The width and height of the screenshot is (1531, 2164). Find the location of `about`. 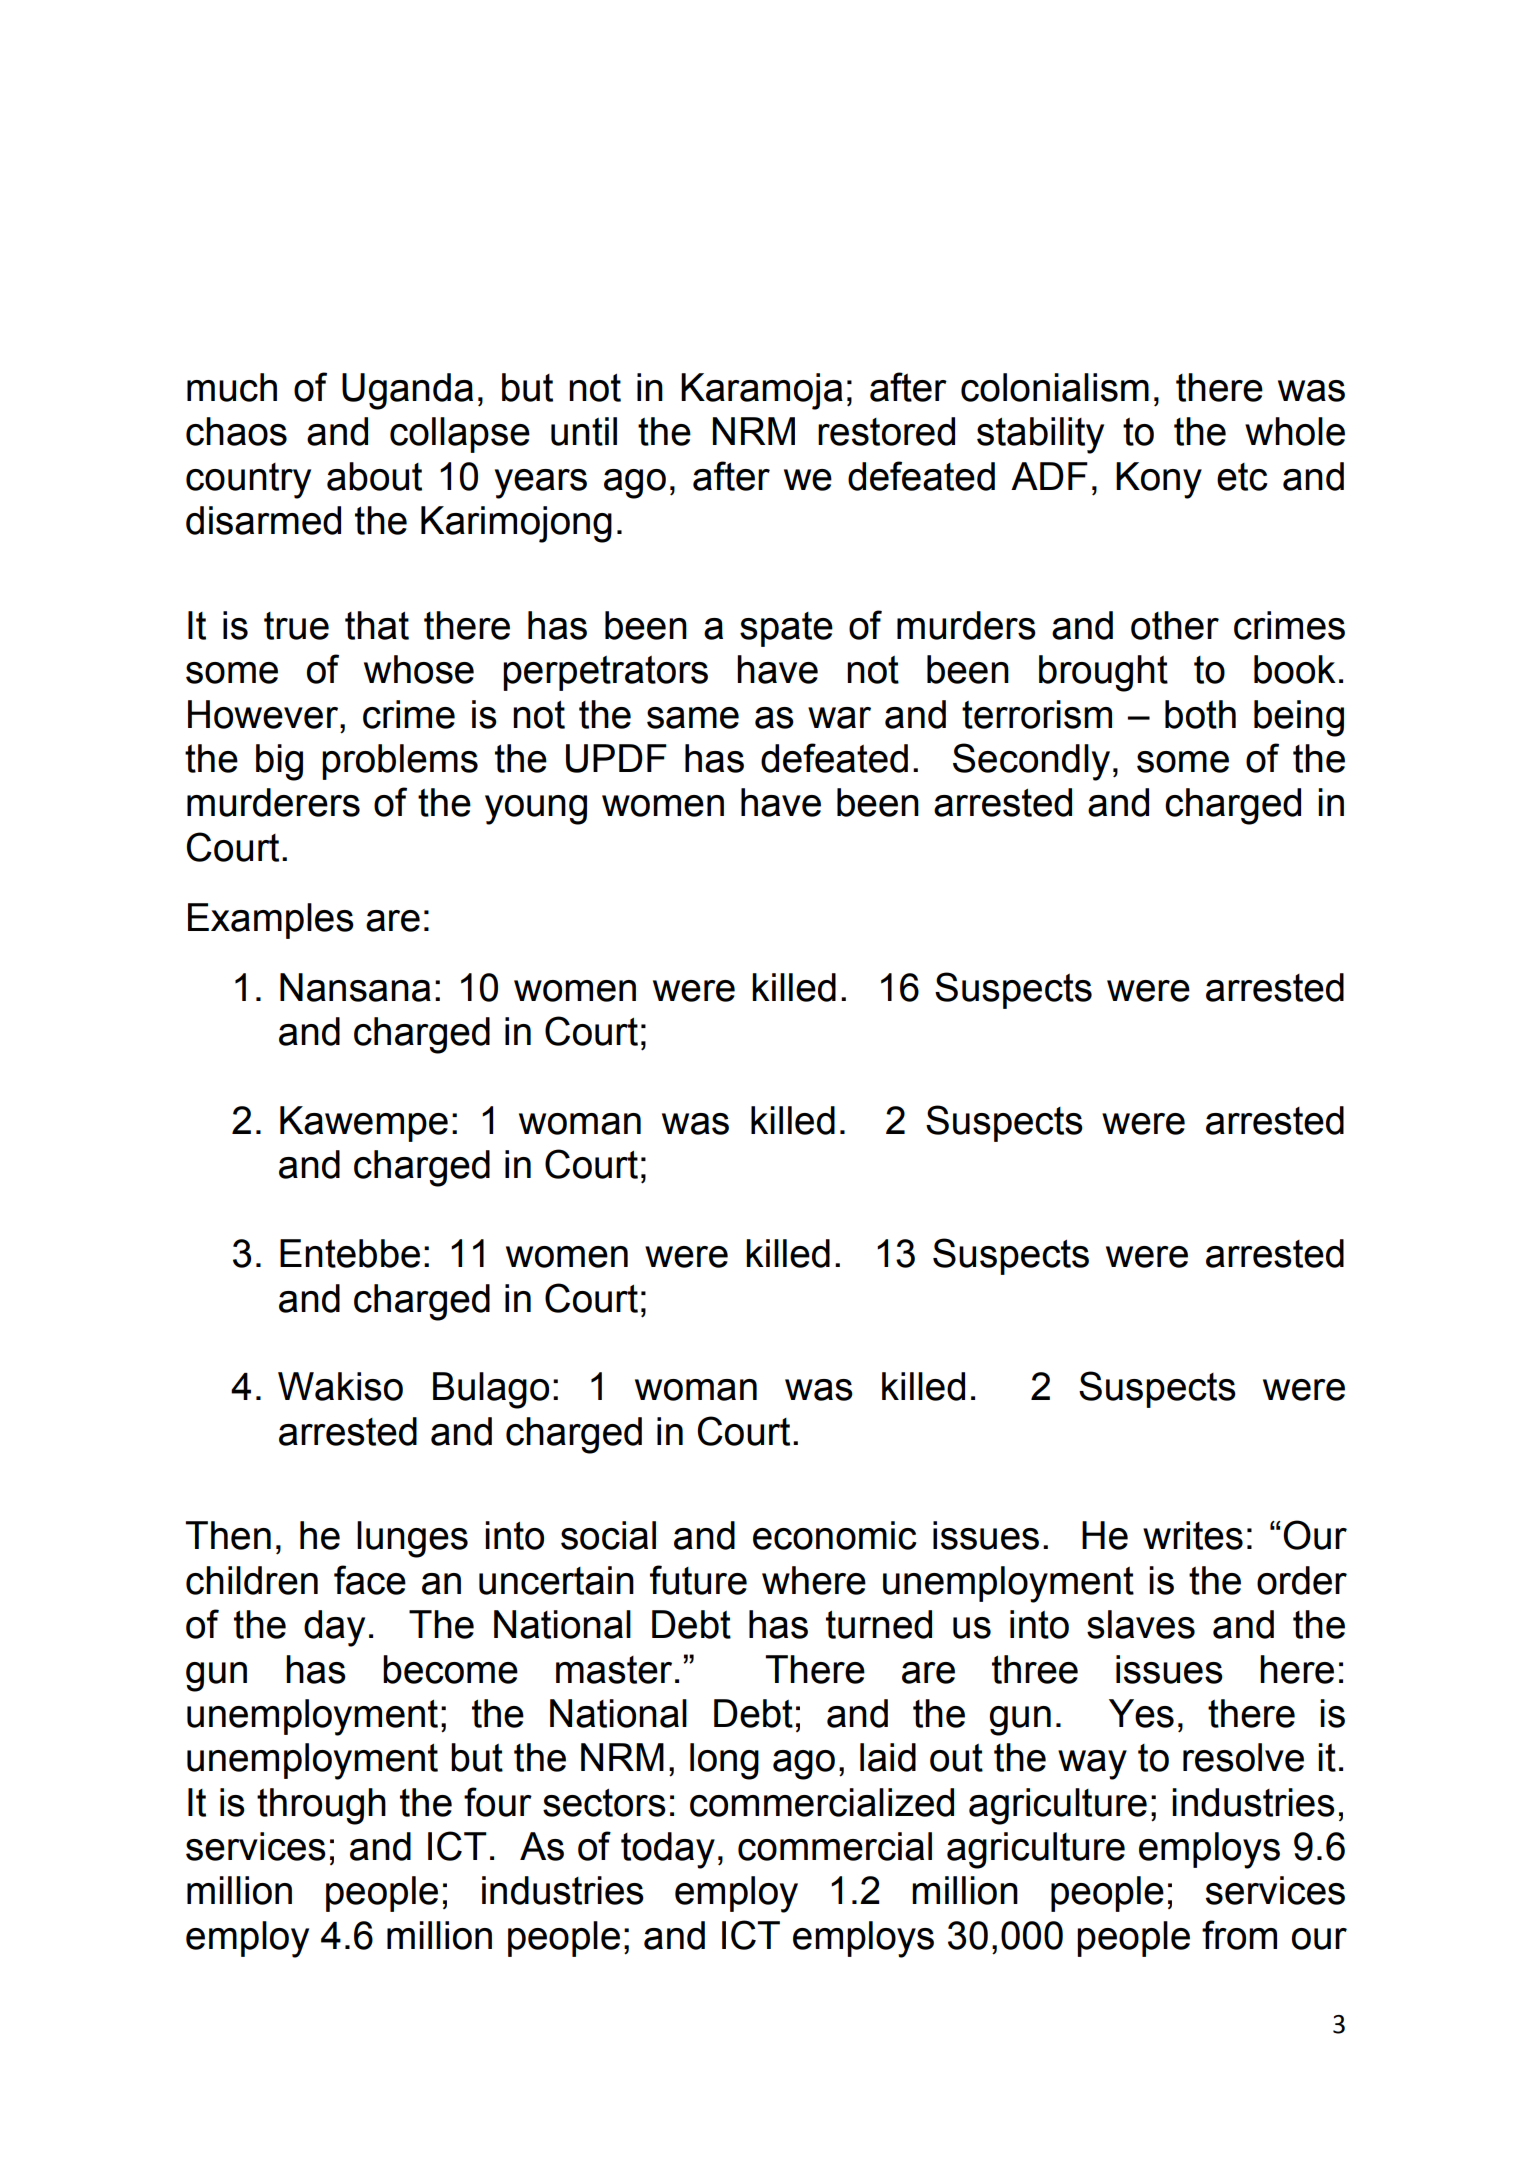

about is located at coordinates (374, 476).
